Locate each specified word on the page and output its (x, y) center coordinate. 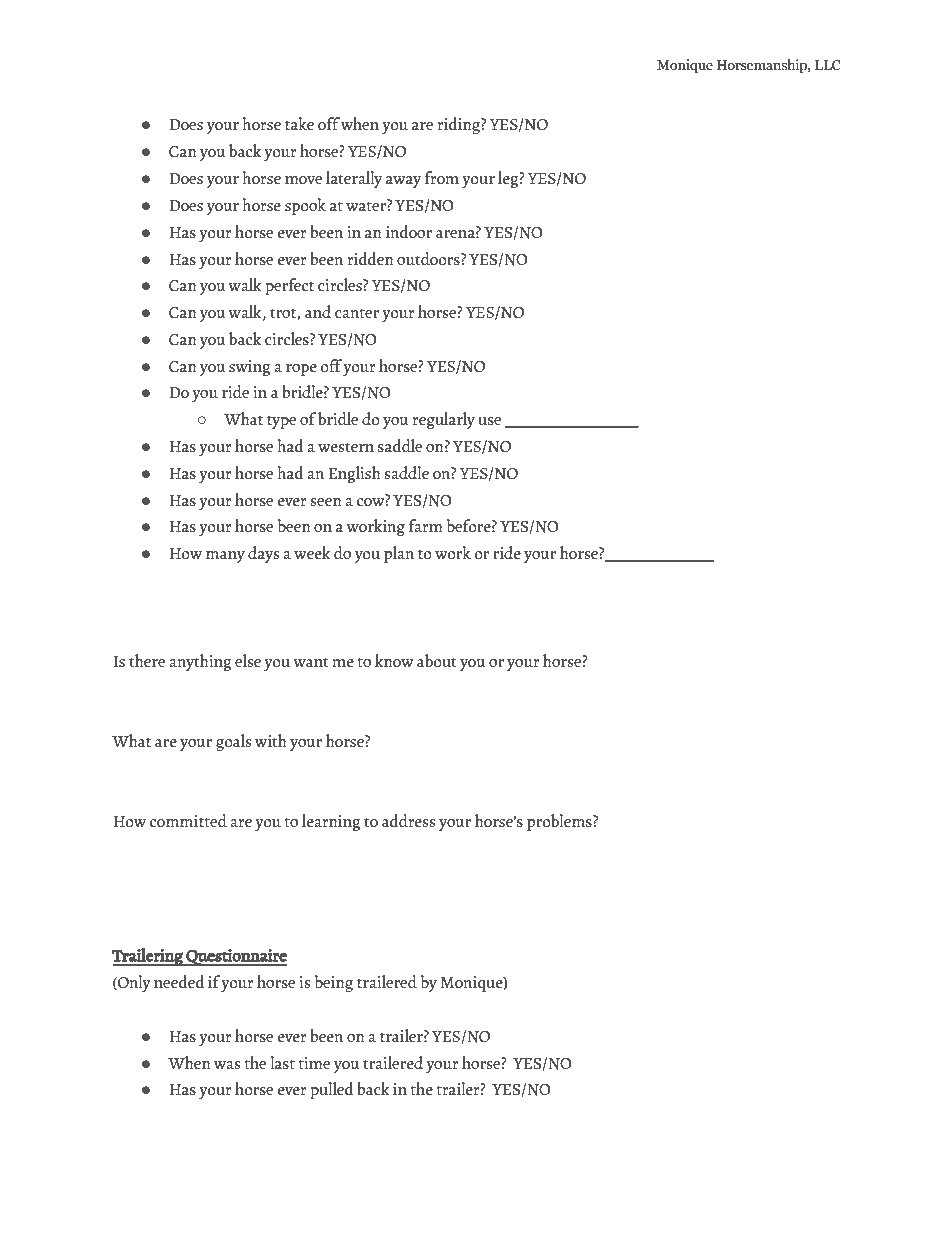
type (281, 422)
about (437, 661)
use (489, 421)
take (299, 124)
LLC (828, 65)
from (442, 177)
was (227, 1065)
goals (233, 742)
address (408, 821)
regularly (444, 420)
